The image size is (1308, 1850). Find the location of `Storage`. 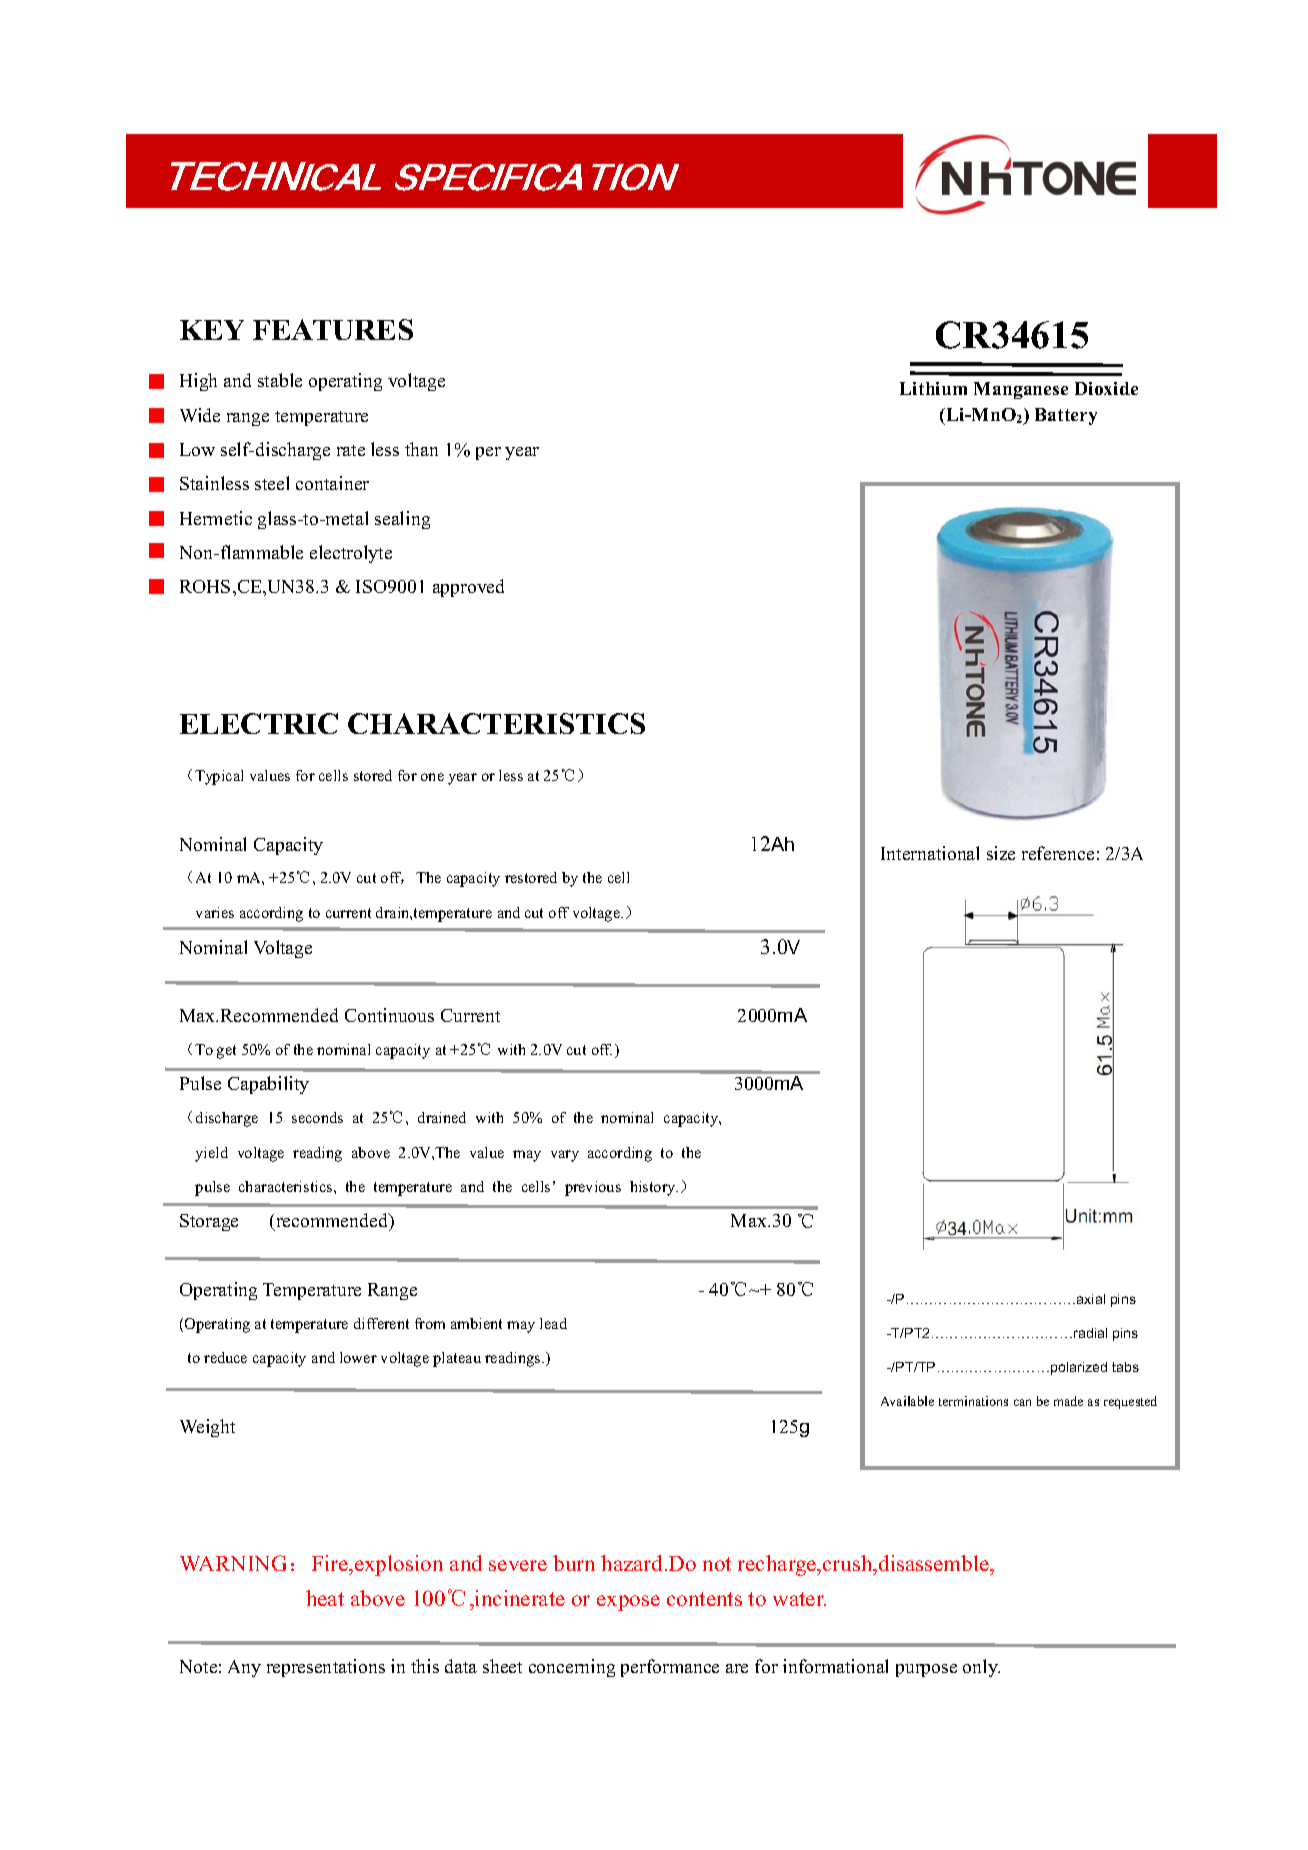

Storage is located at coordinates (209, 1222).
